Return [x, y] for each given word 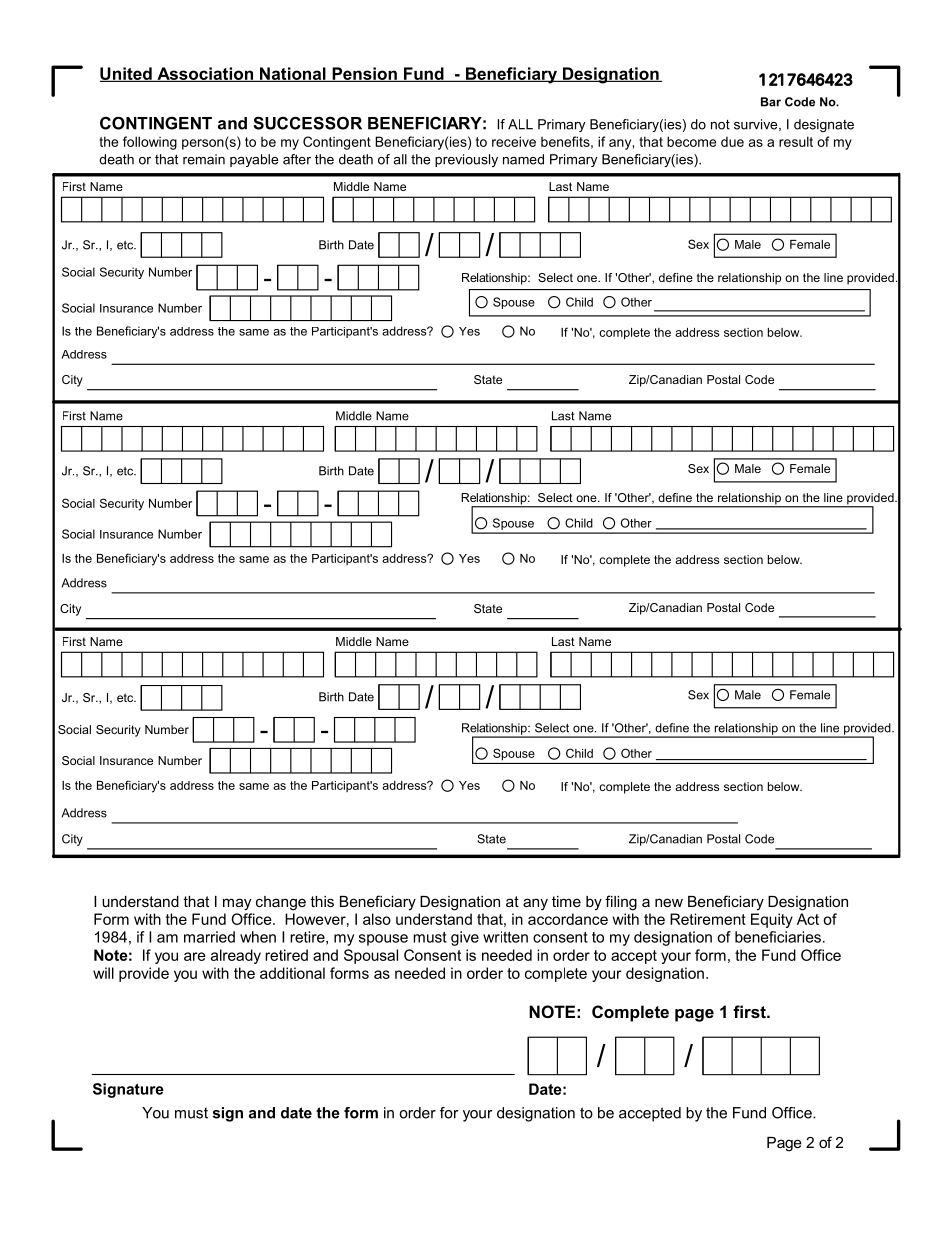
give [465, 938]
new [669, 902]
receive [514, 141]
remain [204, 159]
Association [205, 74]
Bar [771, 102]
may [237, 904]
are [195, 956]
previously [466, 160]
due [732, 141]
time [566, 901]
